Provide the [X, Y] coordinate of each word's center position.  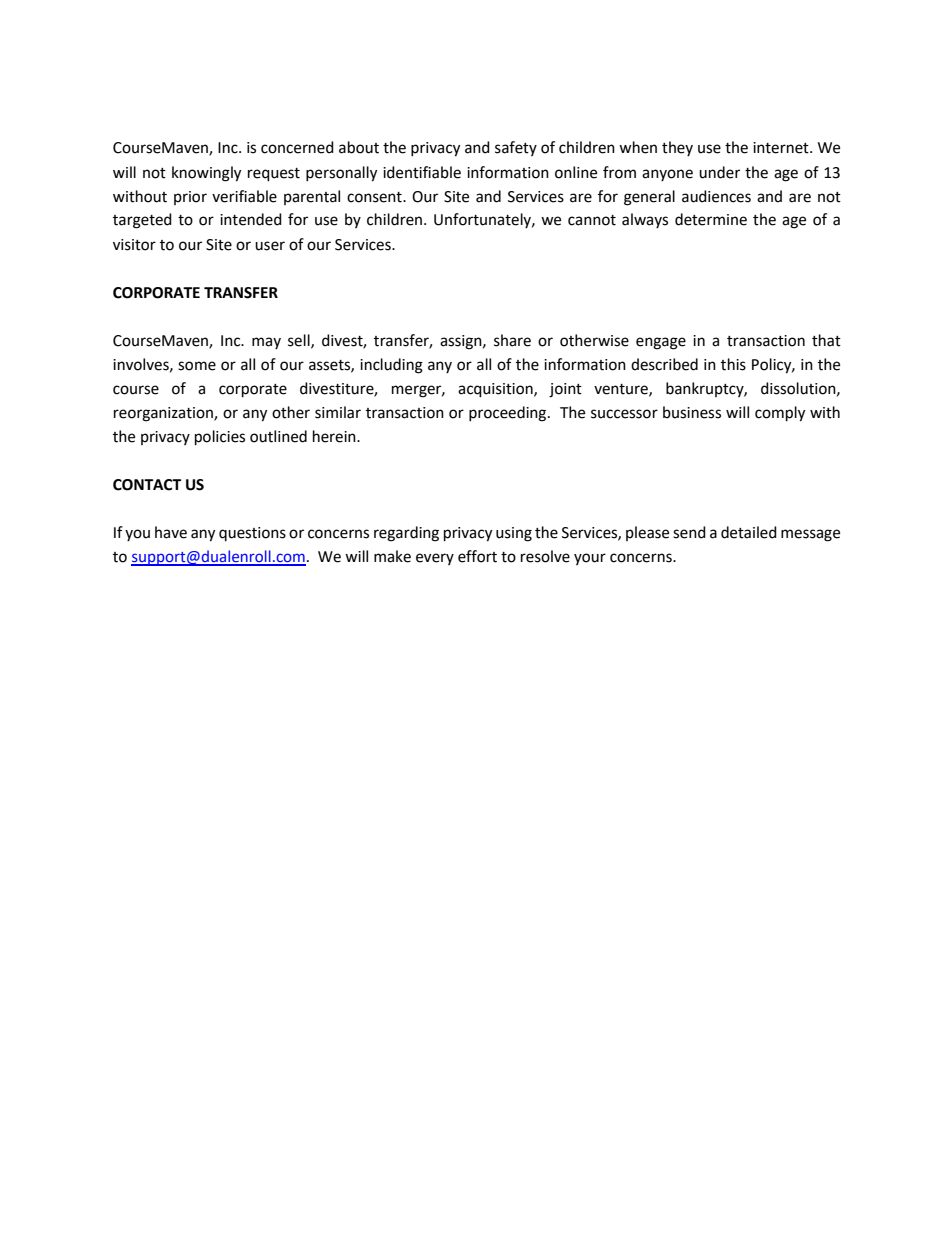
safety [516, 148]
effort [477, 556]
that [826, 340]
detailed [749, 532]
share [512, 340]
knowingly [206, 174]
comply [780, 414]
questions [252, 534]
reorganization [164, 414]
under [719, 172]
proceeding [509, 414]
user [270, 246]
